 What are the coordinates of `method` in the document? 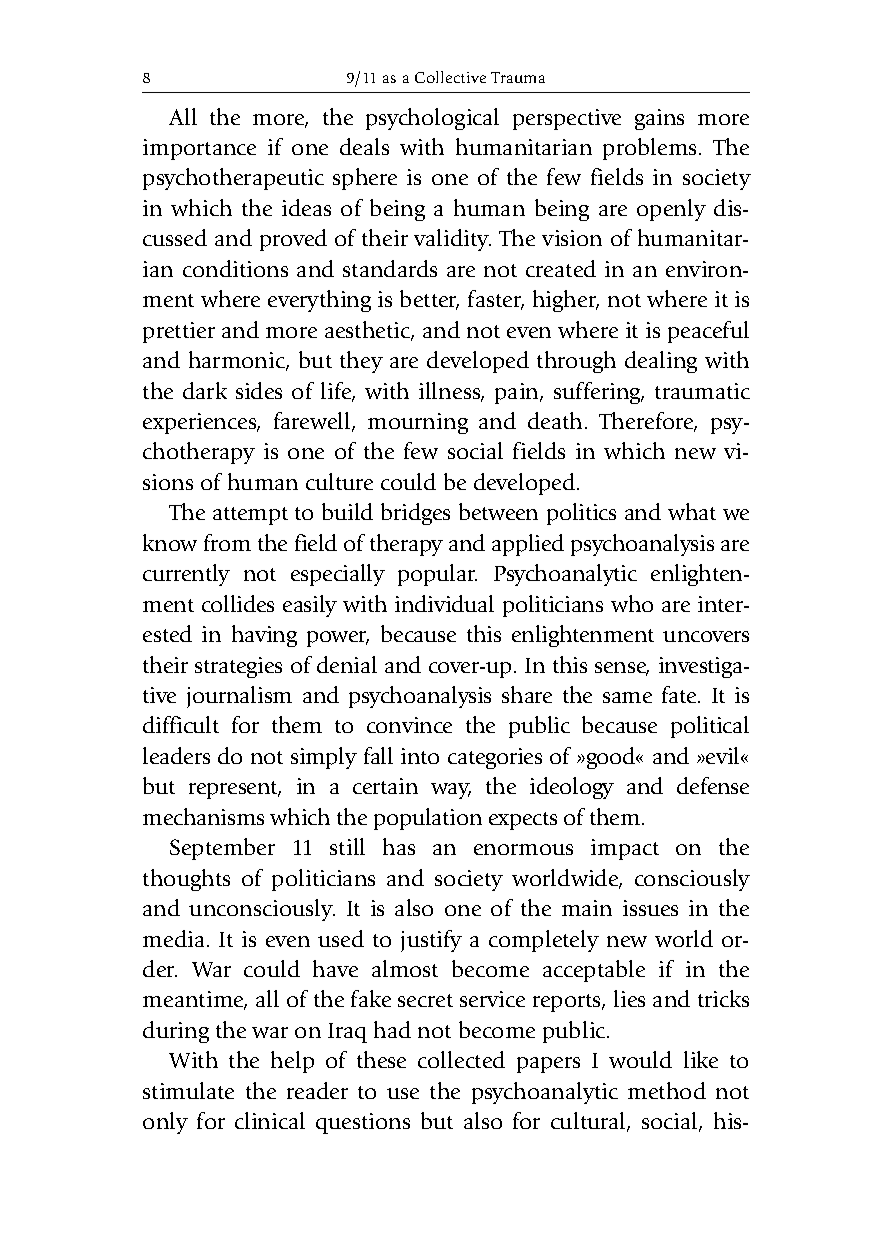 It's located at (667, 1090).
